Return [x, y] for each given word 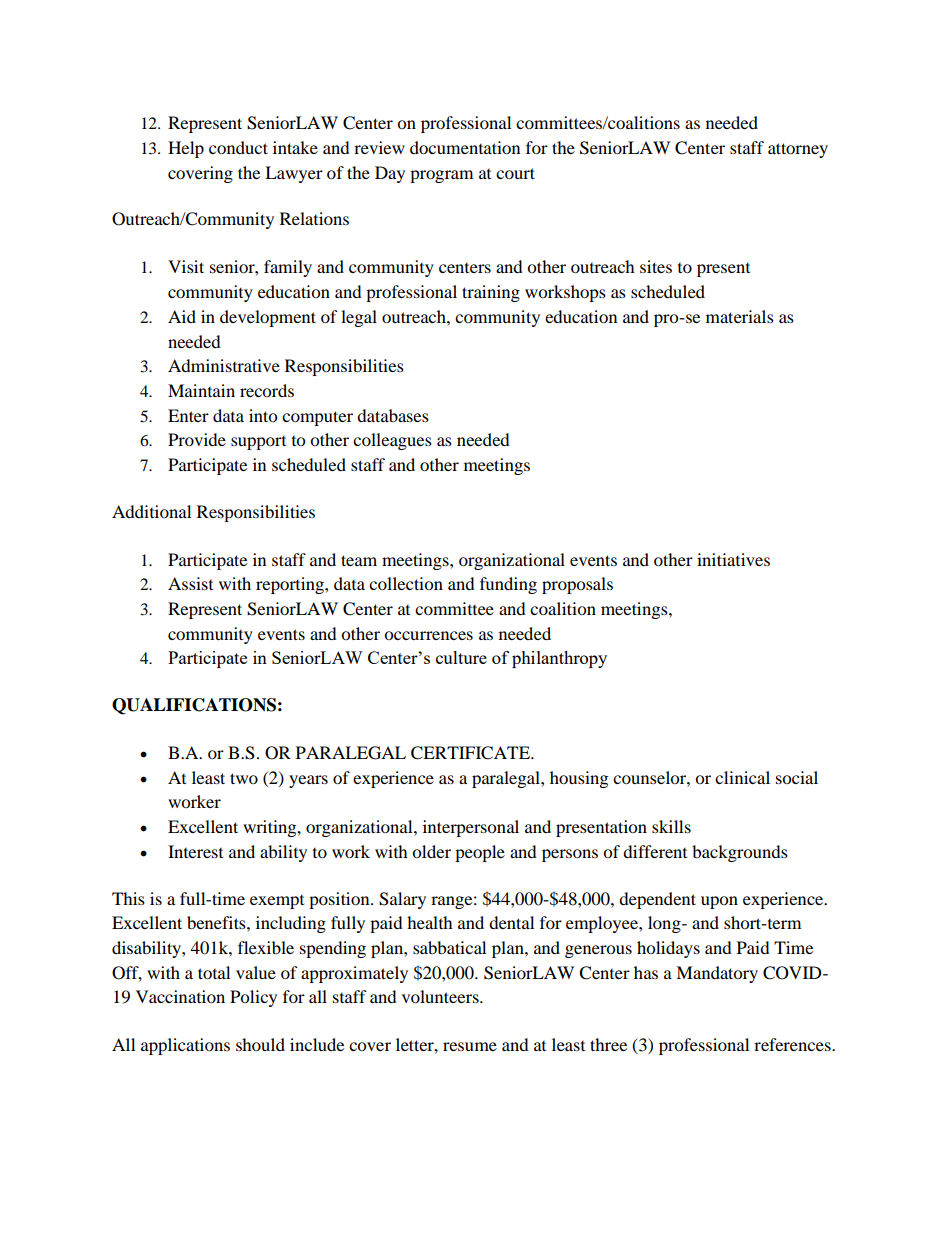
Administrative [224, 365]
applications [185, 1046]
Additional [151, 511]
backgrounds [740, 853]
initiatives [733, 559]
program [441, 176]
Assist [190, 583]
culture [461, 657]
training [491, 293]
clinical [742, 777]
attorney [798, 150]
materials [740, 316]
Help [186, 149]
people [480, 853]
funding [508, 585]
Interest [195, 851]
